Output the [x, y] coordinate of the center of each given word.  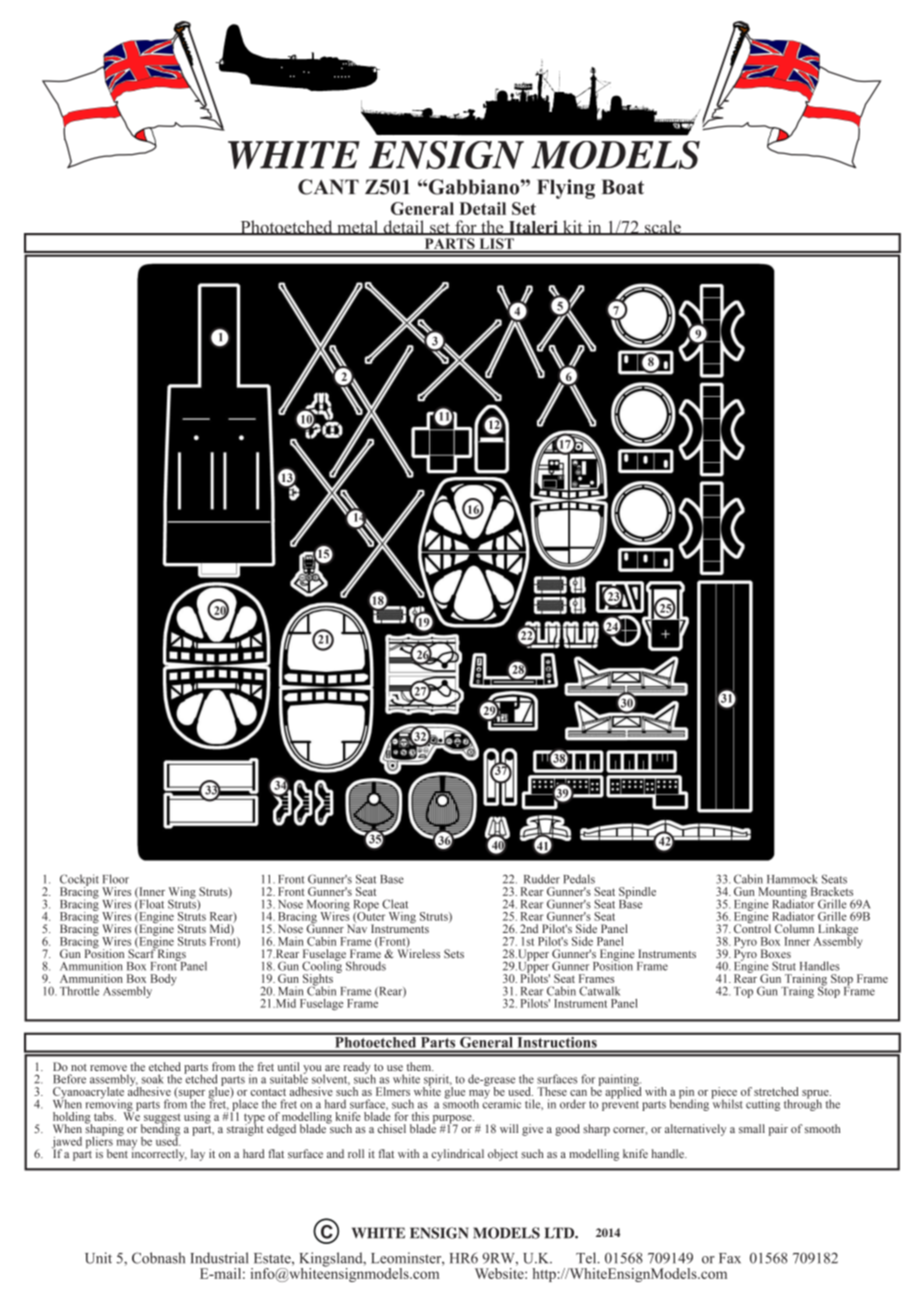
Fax [730, 1258]
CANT [328, 187]
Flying [566, 189]
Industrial [219, 1258]
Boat [622, 187]
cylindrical [457, 1155]
